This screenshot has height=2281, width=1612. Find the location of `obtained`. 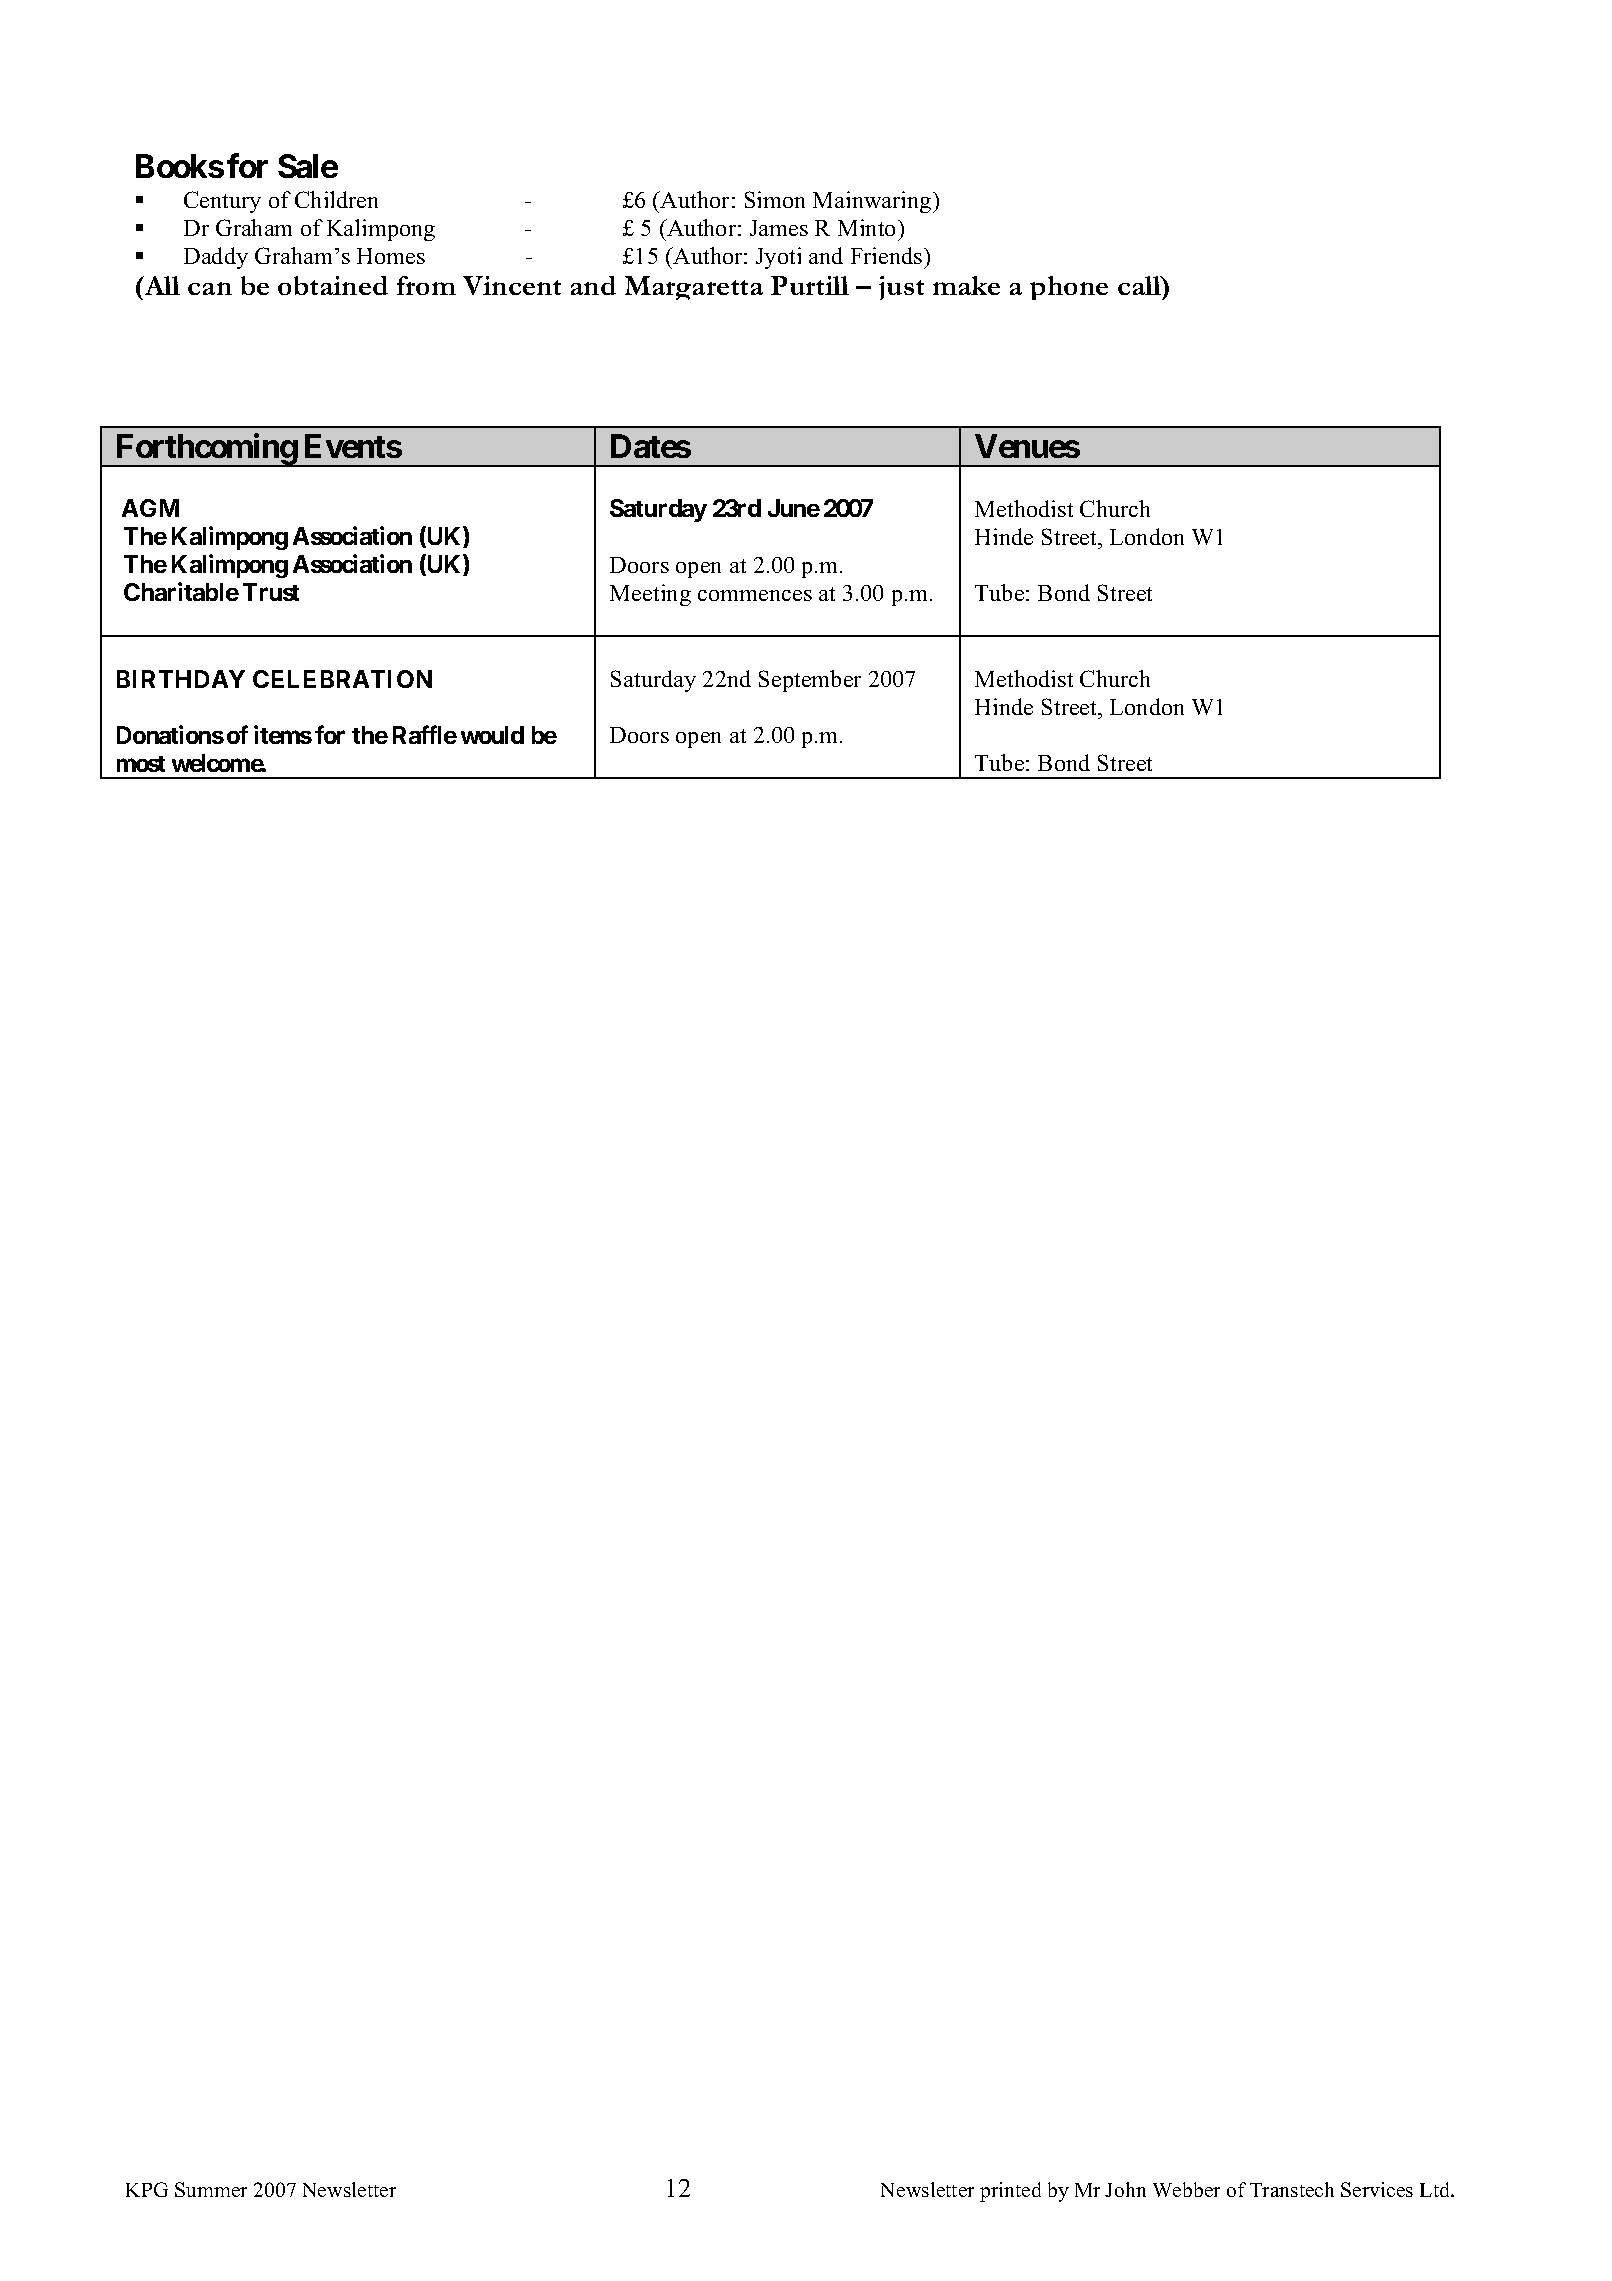

obtained is located at coordinates (333, 285).
